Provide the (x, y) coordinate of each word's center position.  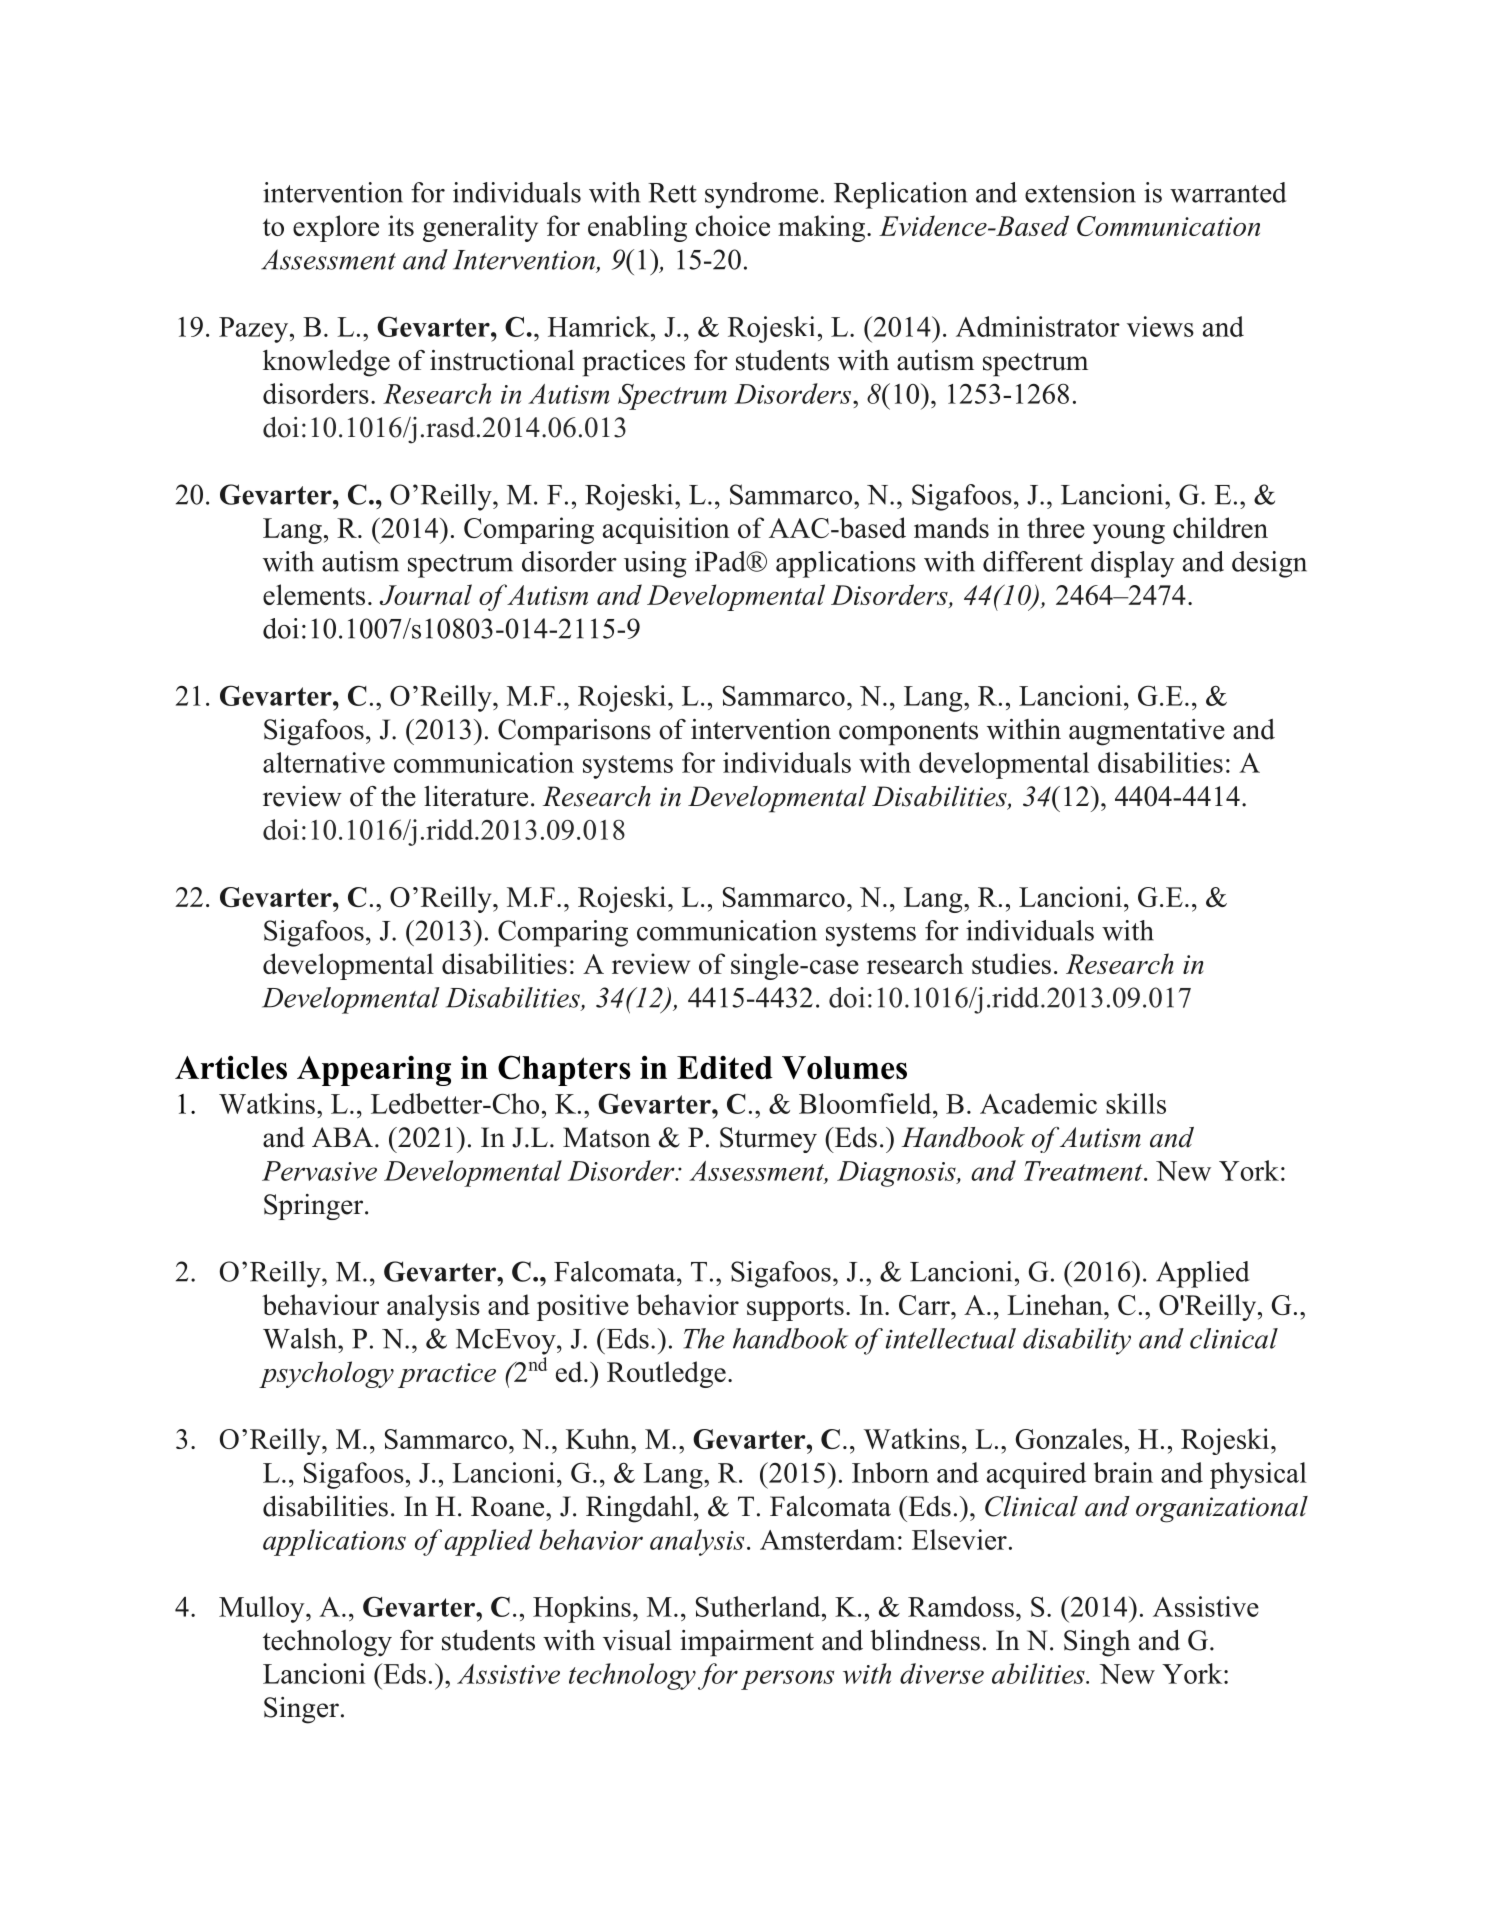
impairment (747, 1643)
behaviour (320, 1304)
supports (795, 1309)
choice (732, 225)
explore (336, 228)
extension (1080, 192)
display (1133, 564)
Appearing (374, 1070)
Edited (725, 1067)
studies (1011, 963)
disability (1077, 1341)
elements (314, 594)
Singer (301, 1710)
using (655, 564)
